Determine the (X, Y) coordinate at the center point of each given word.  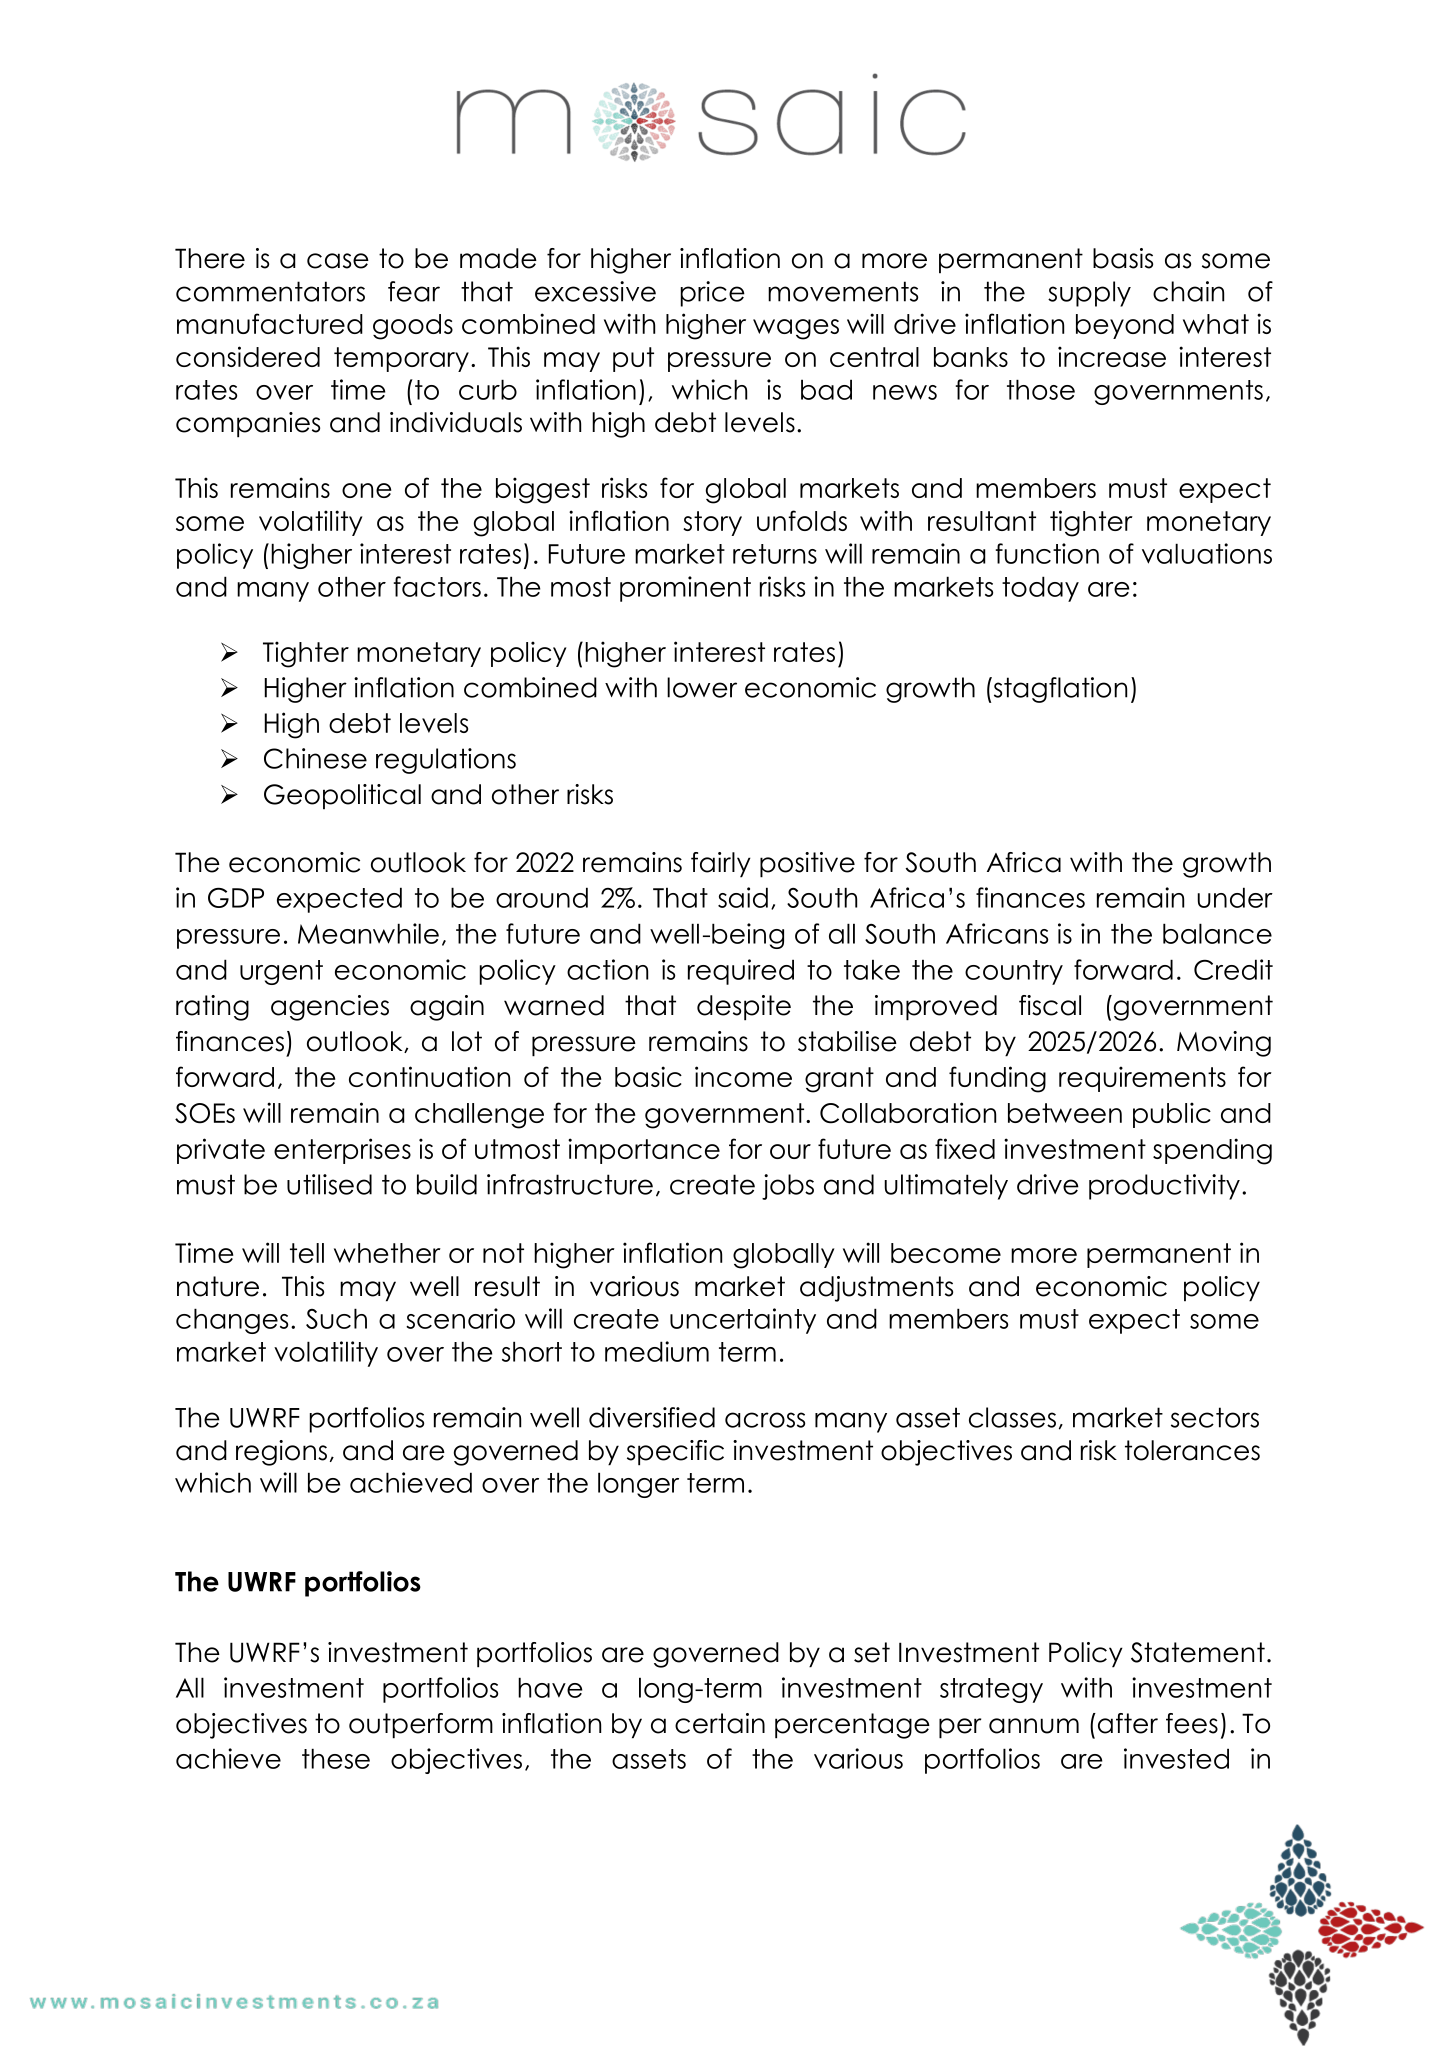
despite (744, 1008)
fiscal (1050, 1005)
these (336, 1758)
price (713, 294)
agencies (330, 1008)
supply (1089, 294)
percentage (852, 1726)
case (338, 261)
